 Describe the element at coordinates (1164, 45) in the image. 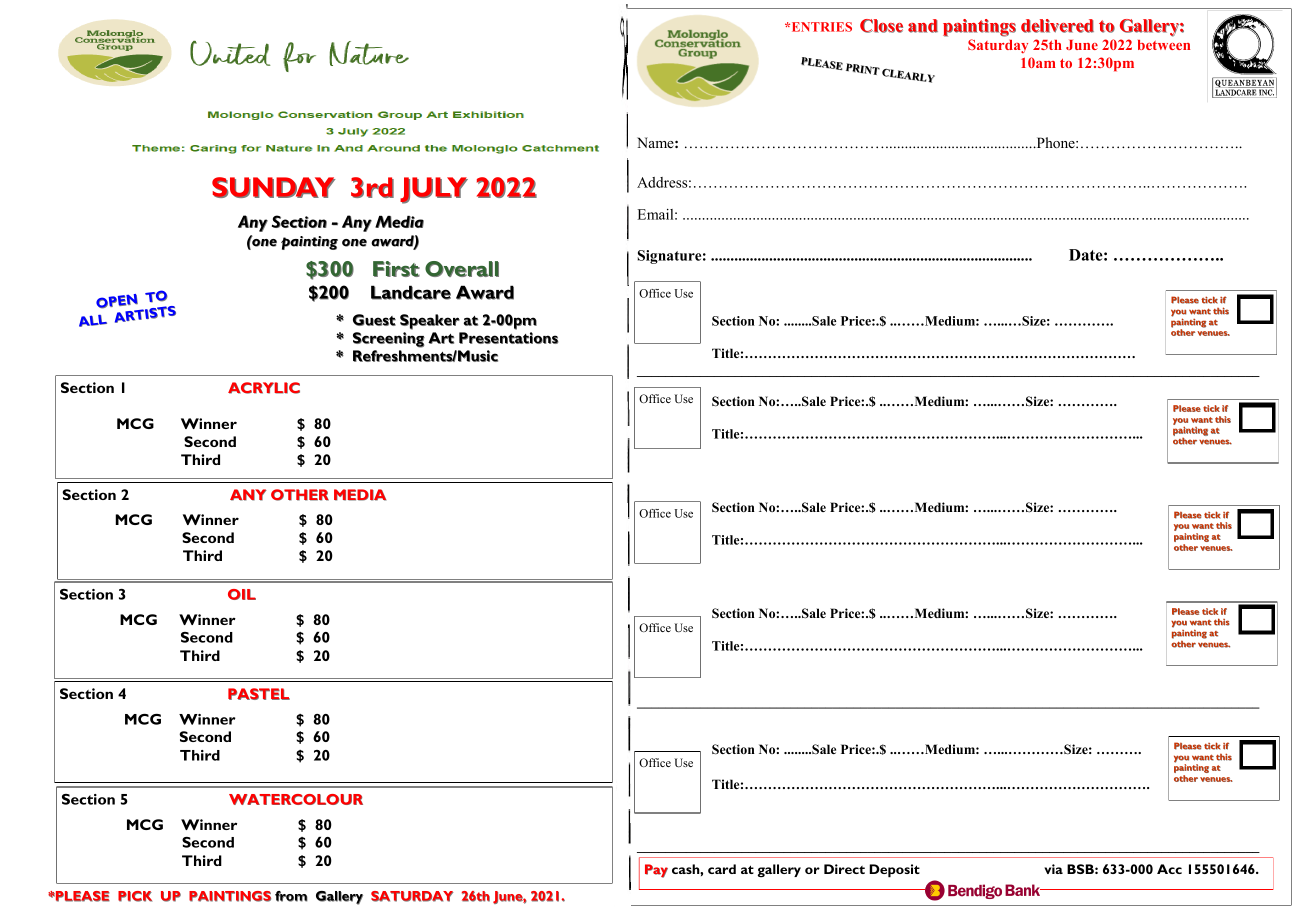

I see `between` at that location.
